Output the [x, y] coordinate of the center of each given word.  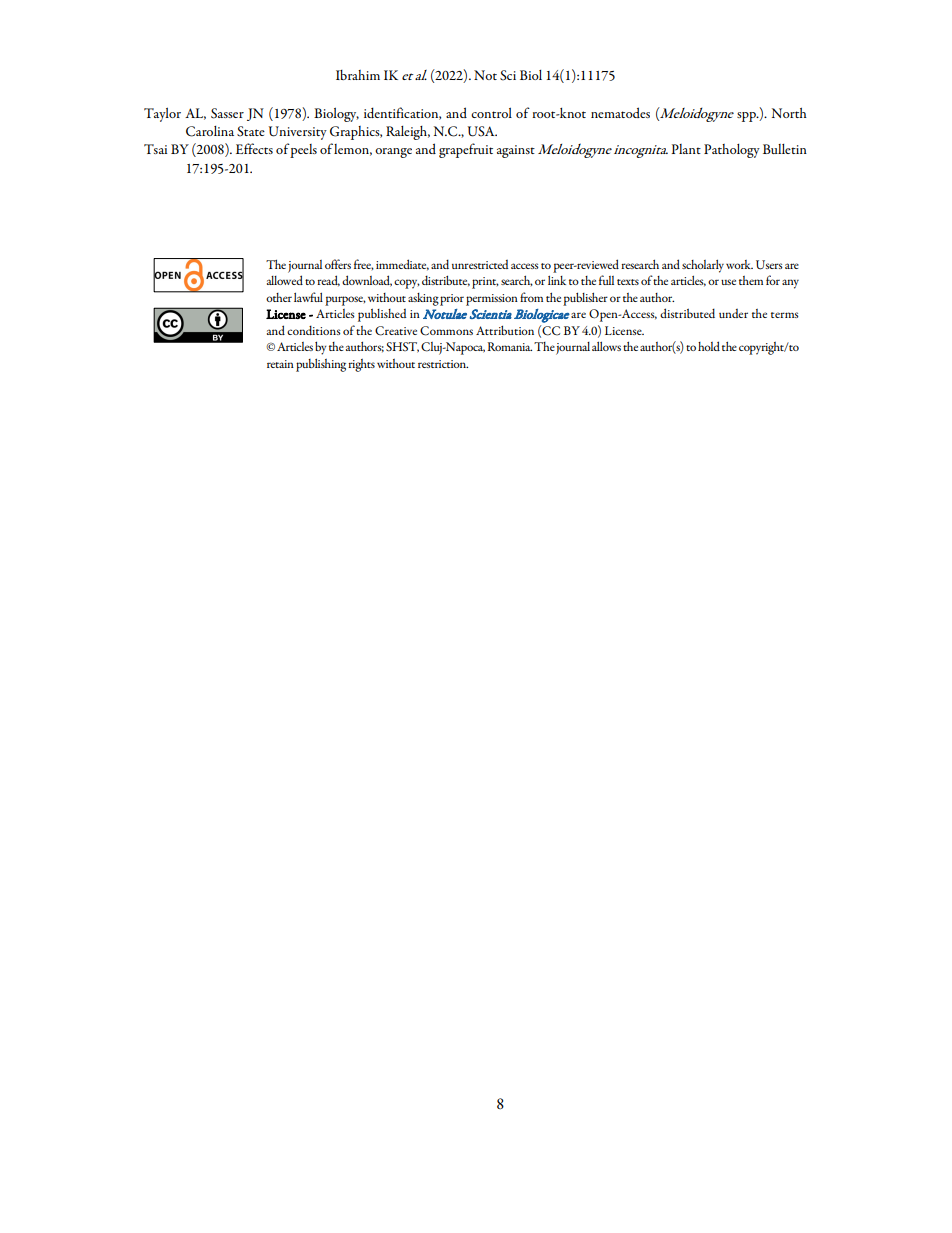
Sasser [227, 113]
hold [709, 346]
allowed [285, 280]
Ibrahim [358, 75]
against [516, 151]
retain [280, 364]
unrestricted [480, 264]
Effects [254, 148]
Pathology [732, 151]
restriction [443, 364]
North [789, 112]
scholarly [703, 266]
